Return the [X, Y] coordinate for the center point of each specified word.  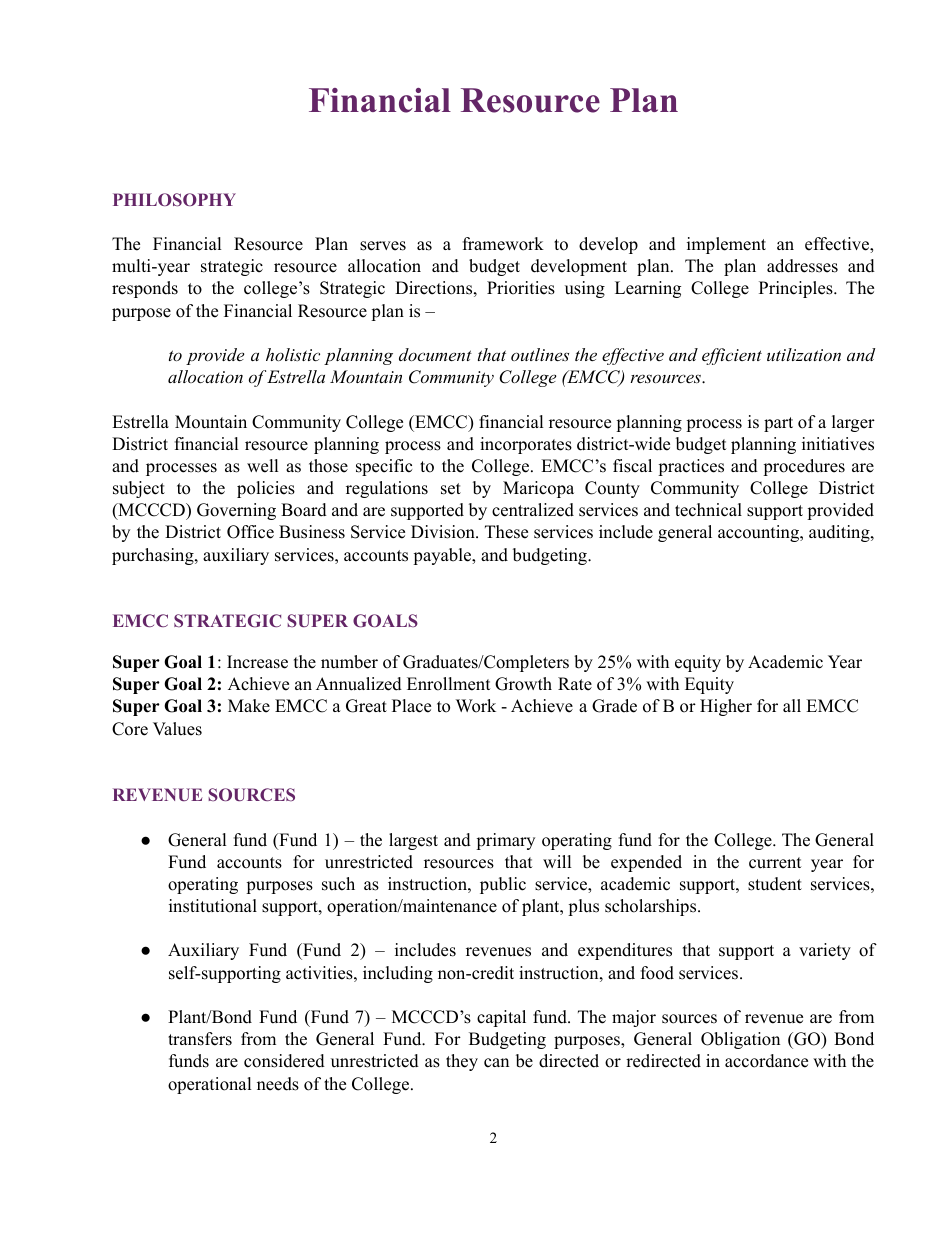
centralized [533, 510]
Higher [726, 707]
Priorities [521, 288]
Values [177, 729]
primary [505, 841]
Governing [236, 511]
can [496, 1063]
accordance [766, 1061]
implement [726, 245]
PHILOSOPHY [174, 200]
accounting [759, 533]
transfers [200, 1039]
